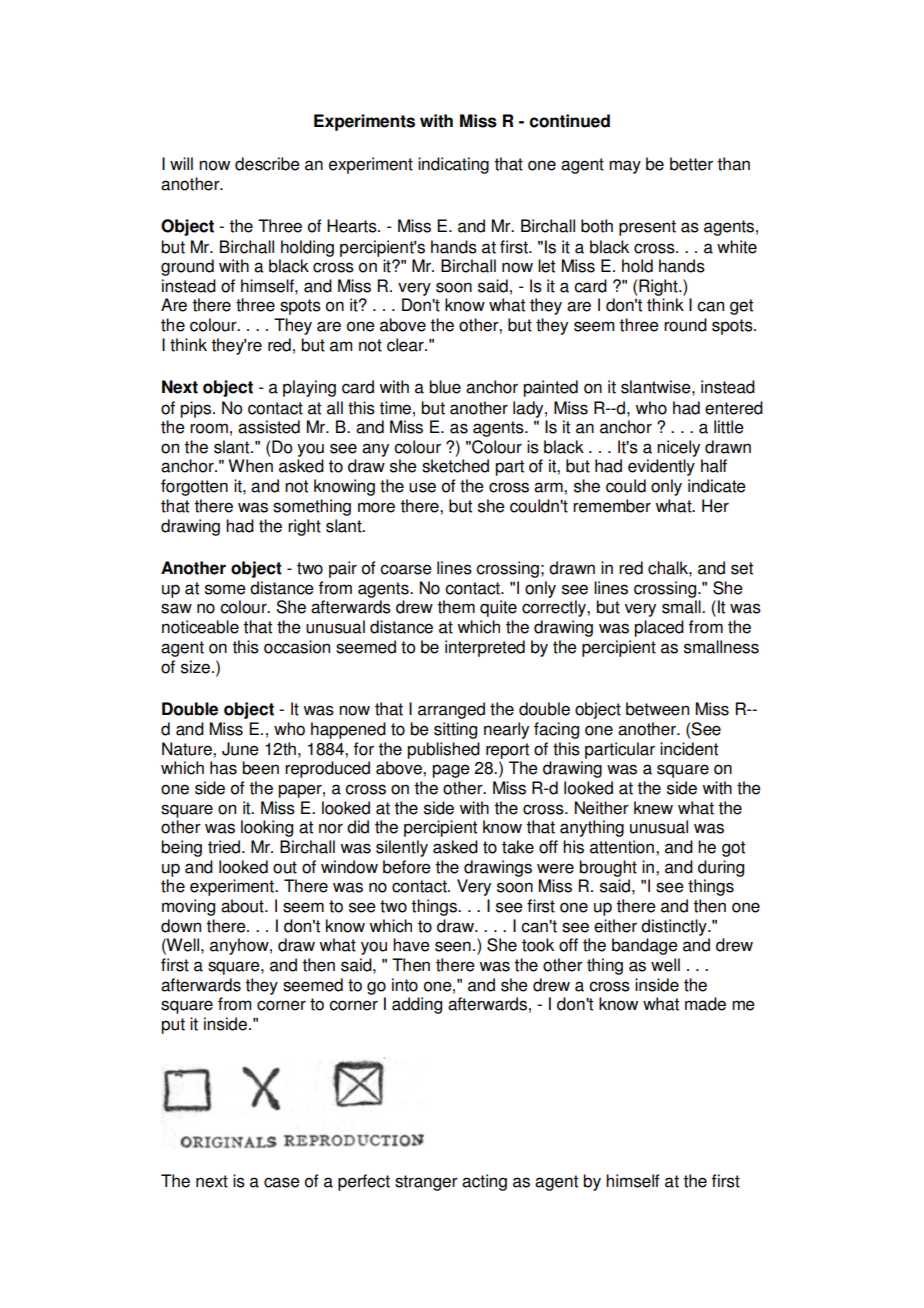 The image size is (924, 1308). I want to click on indicating, so click(453, 165).
